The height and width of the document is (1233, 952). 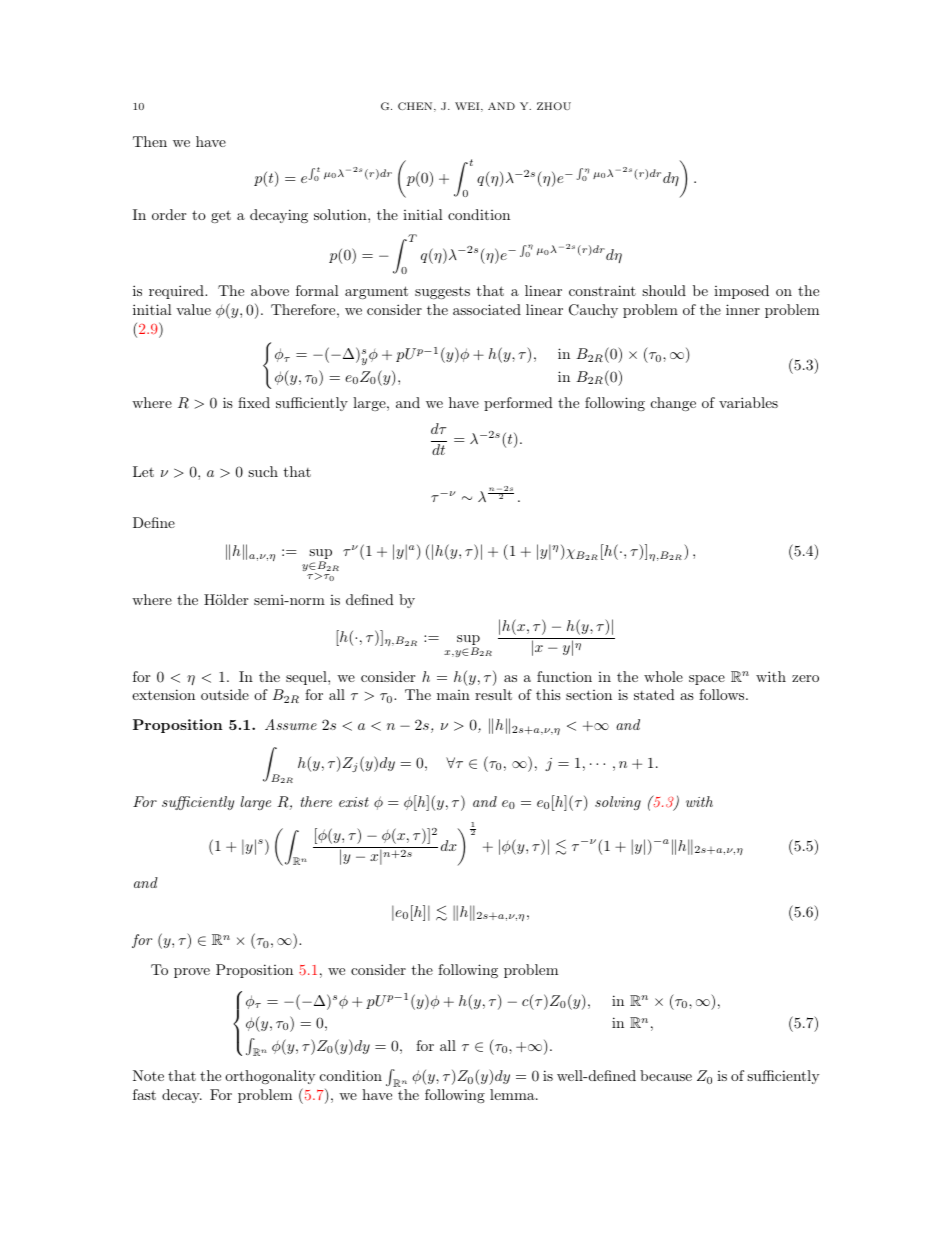 I want to click on imposed, so click(x=741, y=292).
